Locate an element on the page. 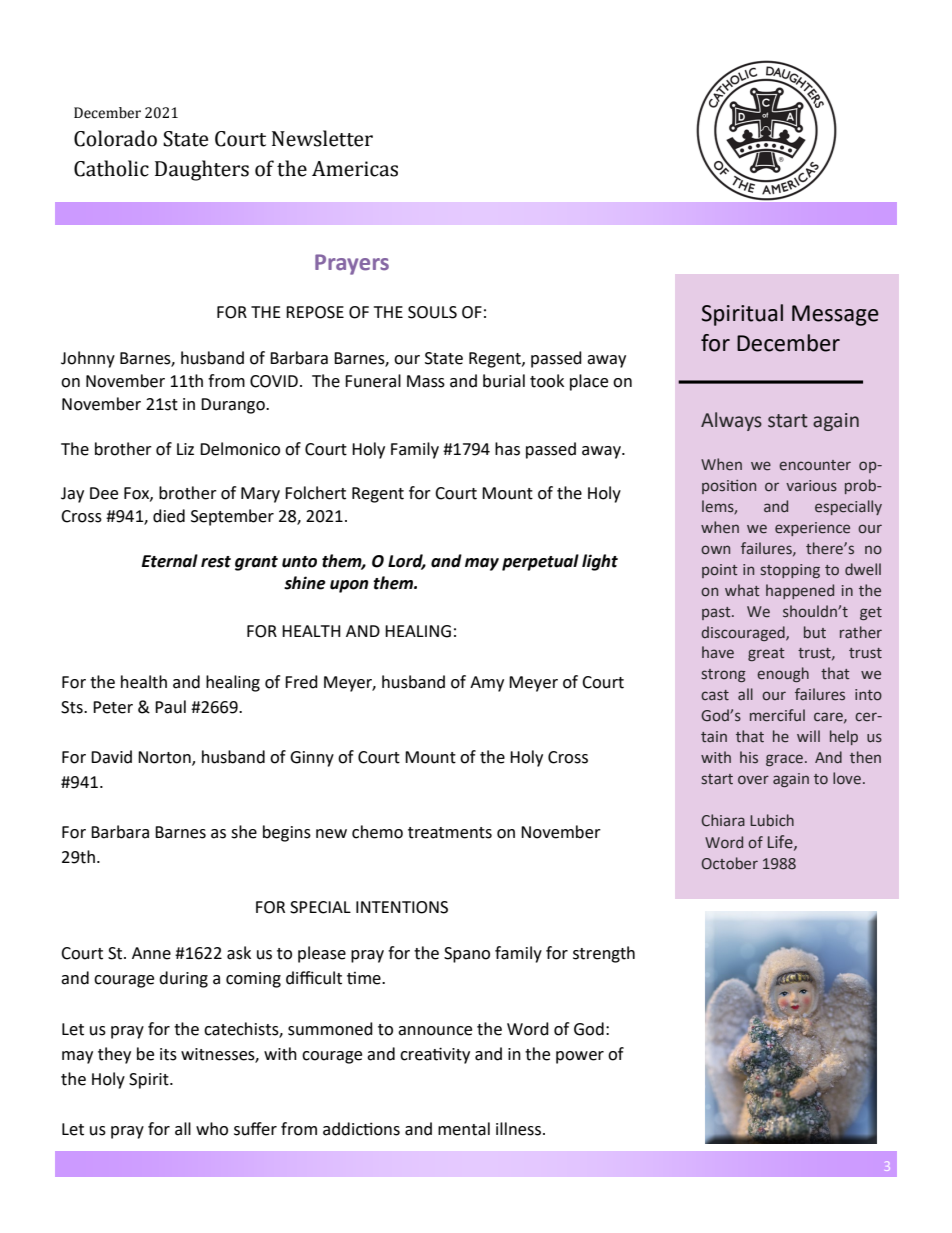  various is located at coordinates (811, 486).
